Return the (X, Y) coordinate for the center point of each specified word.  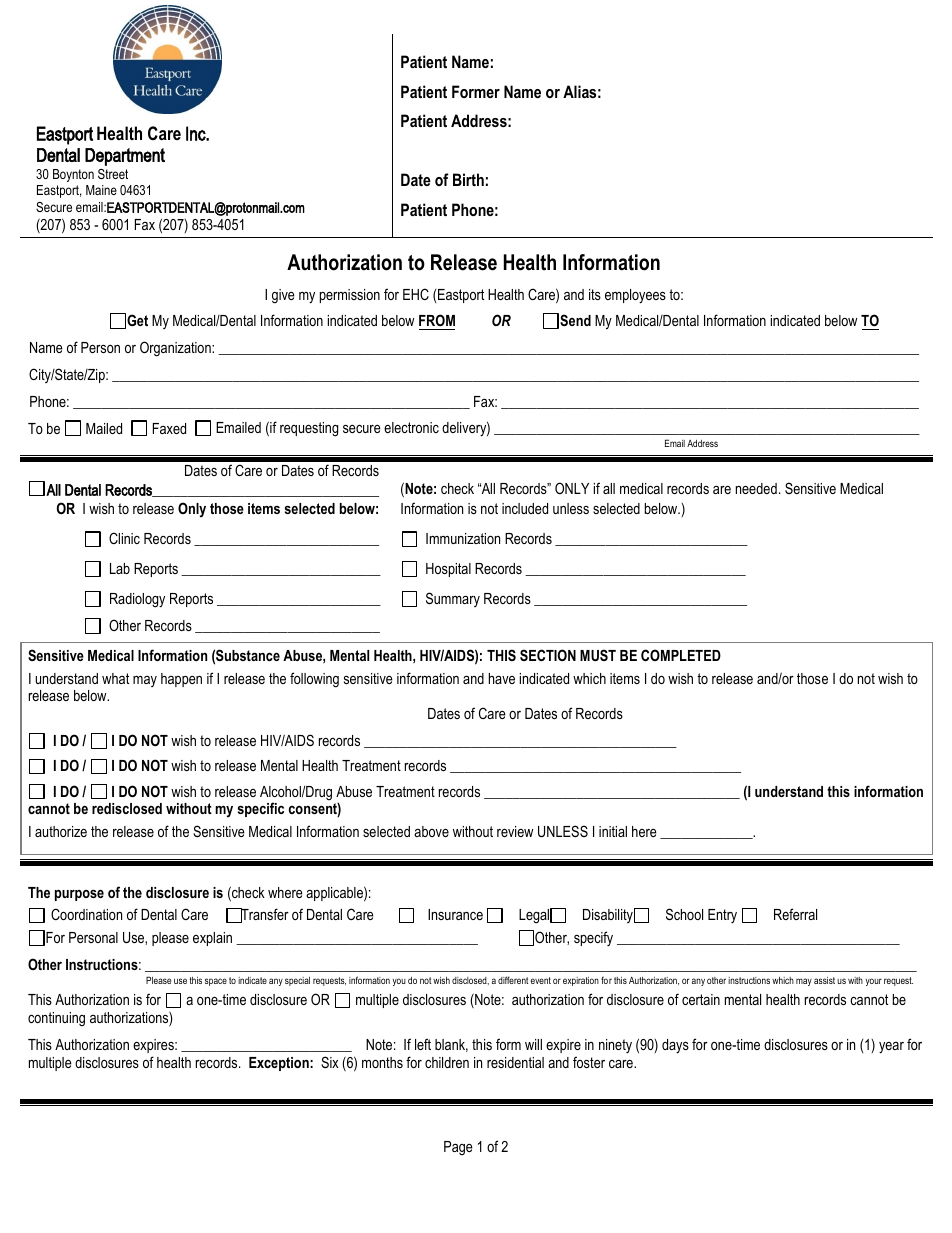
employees (635, 296)
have (502, 678)
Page (458, 1148)
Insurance (455, 914)
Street (113, 174)
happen (181, 680)
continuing (56, 1019)
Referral (795, 914)
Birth (468, 179)
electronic (411, 427)
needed (756, 488)
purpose (79, 895)
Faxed (169, 428)
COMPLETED (681, 655)
